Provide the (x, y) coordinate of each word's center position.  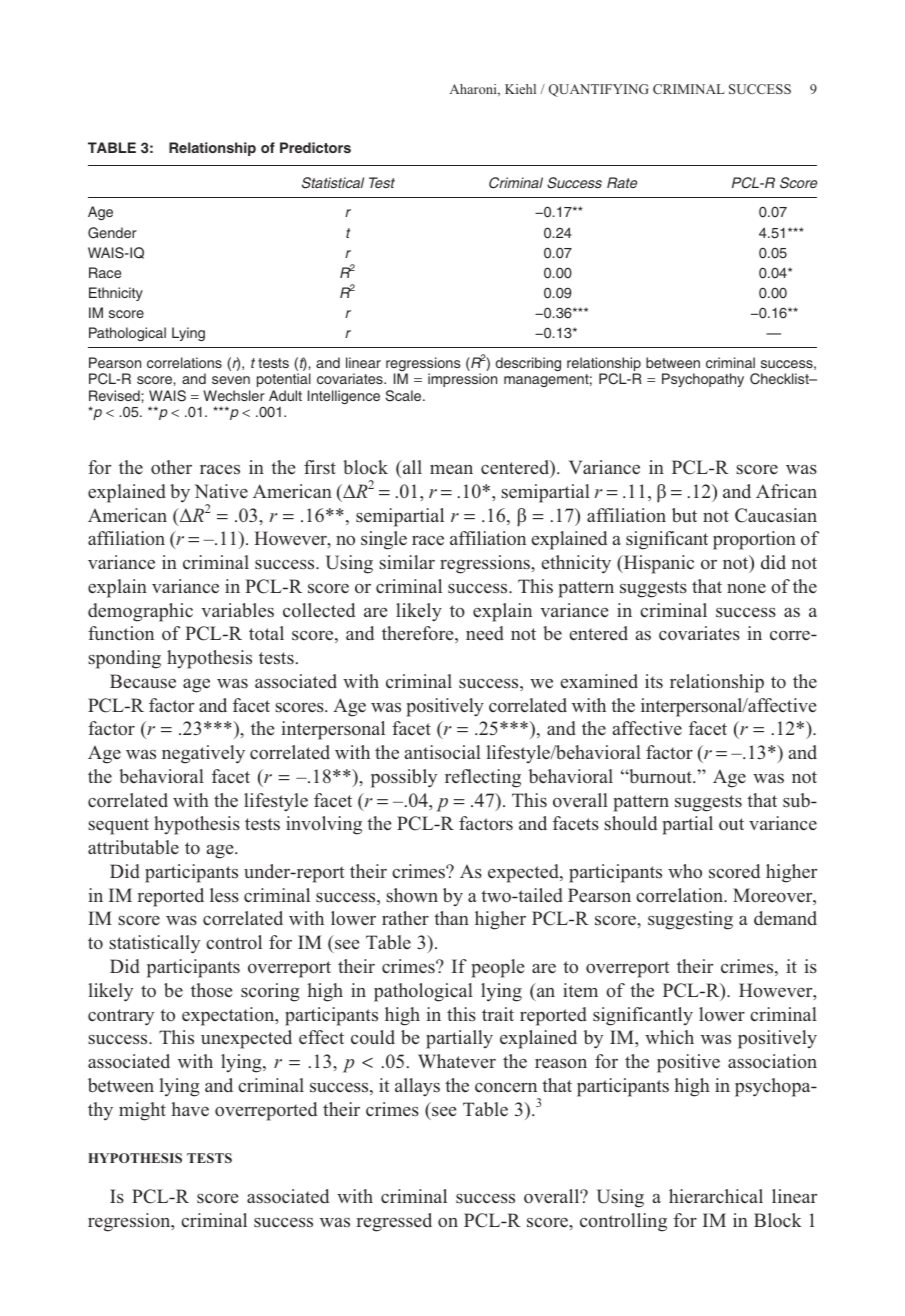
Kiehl (520, 89)
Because (143, 681)
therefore (419, 634)
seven (231, 380)
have (190, 1109)
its (654, 681)
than (451, 918)
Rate (622, 182)
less (224, 895)
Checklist (780, 379)
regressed (394, 1222)
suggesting (690, 920)
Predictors (315, 147)
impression (462, 380)
